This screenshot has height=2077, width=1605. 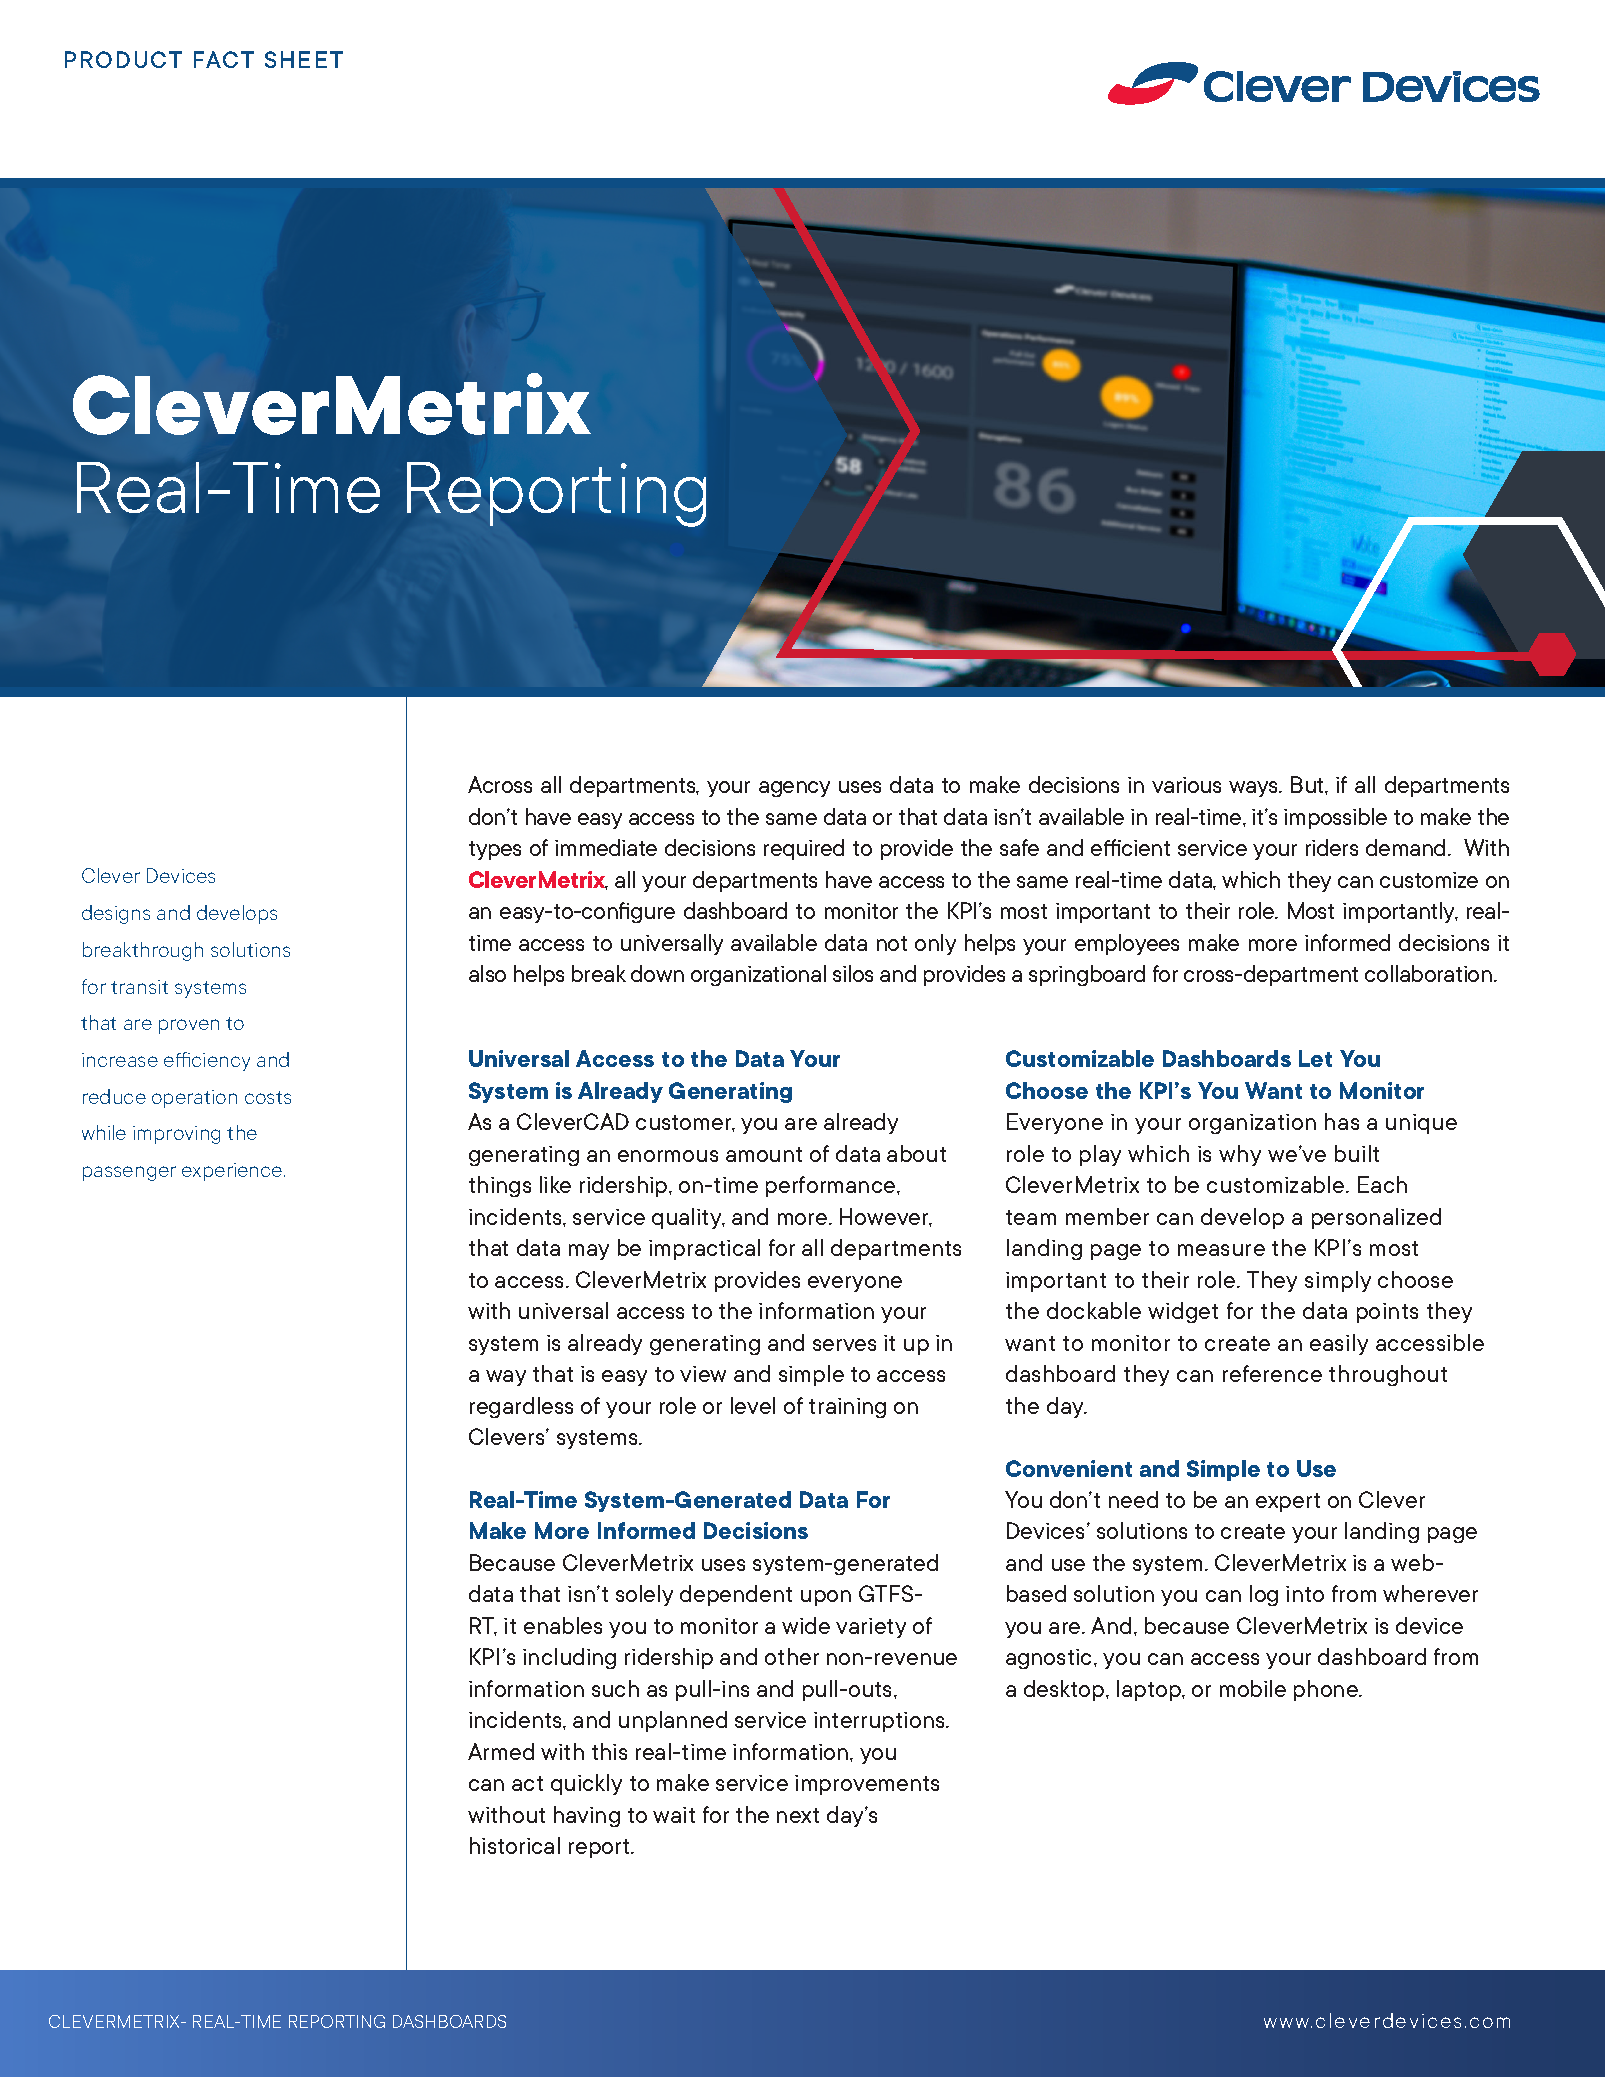 What do you see at coordinates (1186, 785) in the screenshot?
I see `various` at bounding box center [1186, 785].
